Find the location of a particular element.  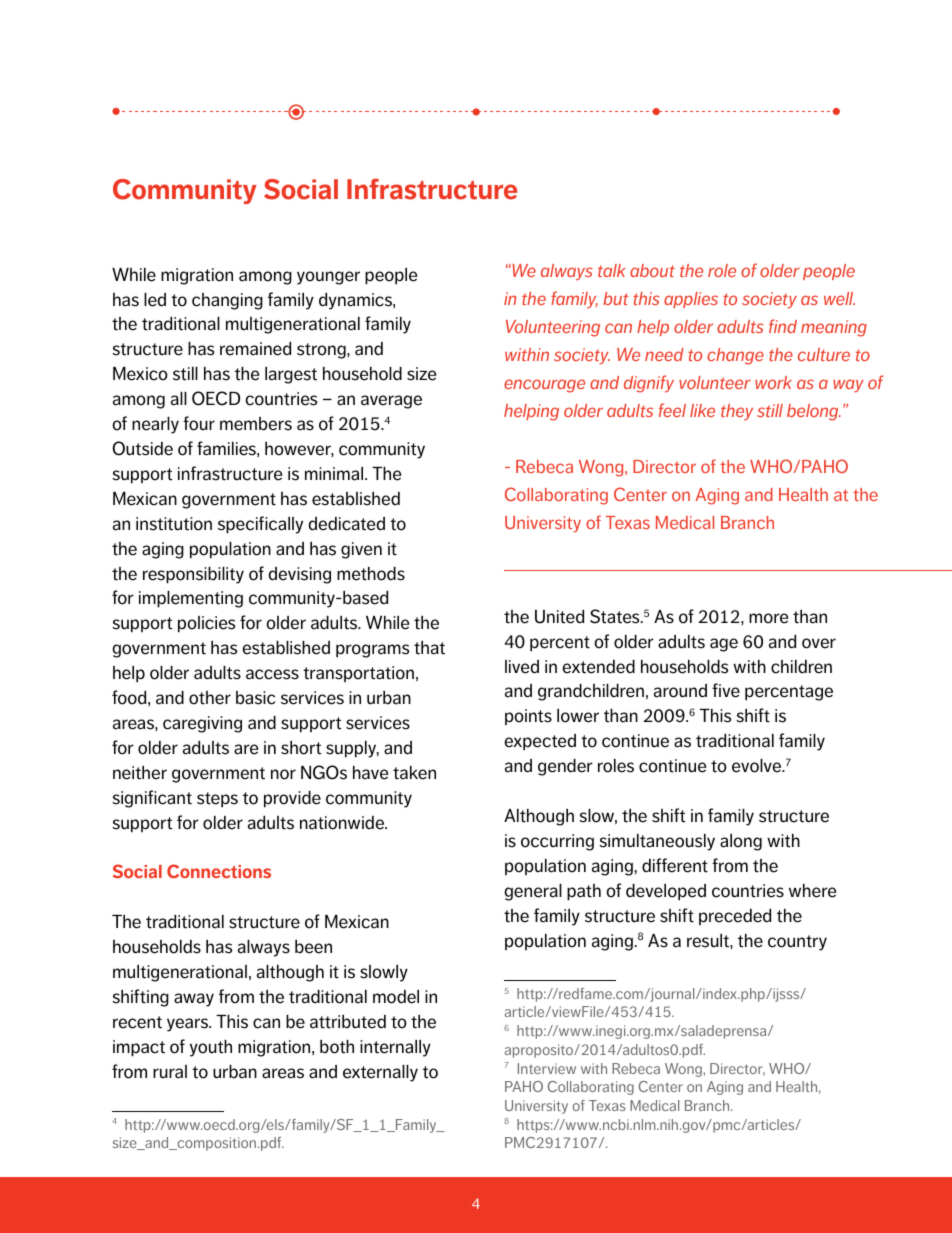

talk is located at coordinates (611, 270).
